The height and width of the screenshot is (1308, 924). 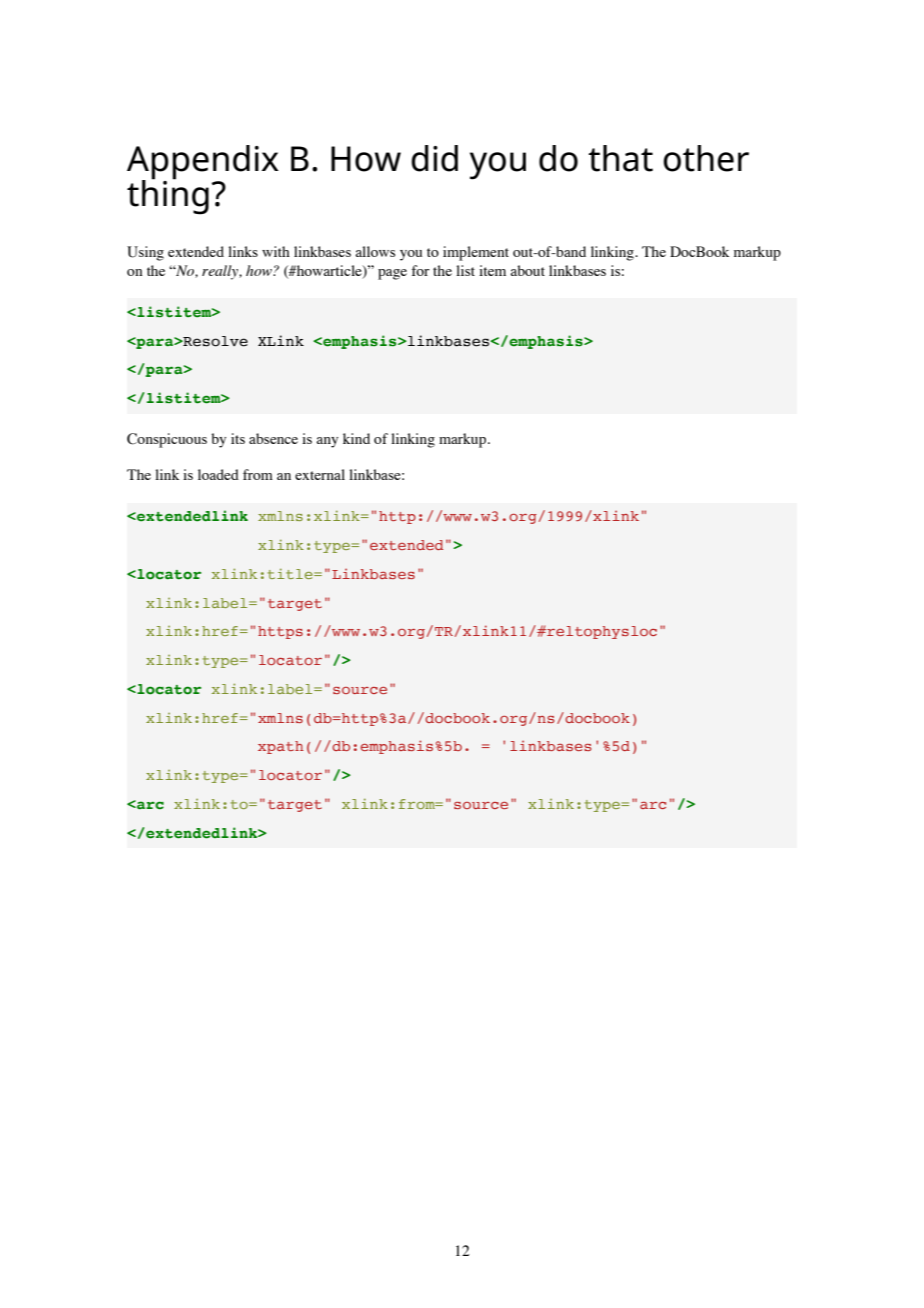 What do you see at coordinates (434, 158) in the screenshot?
I see `did` at bounding box center [434, 158].
